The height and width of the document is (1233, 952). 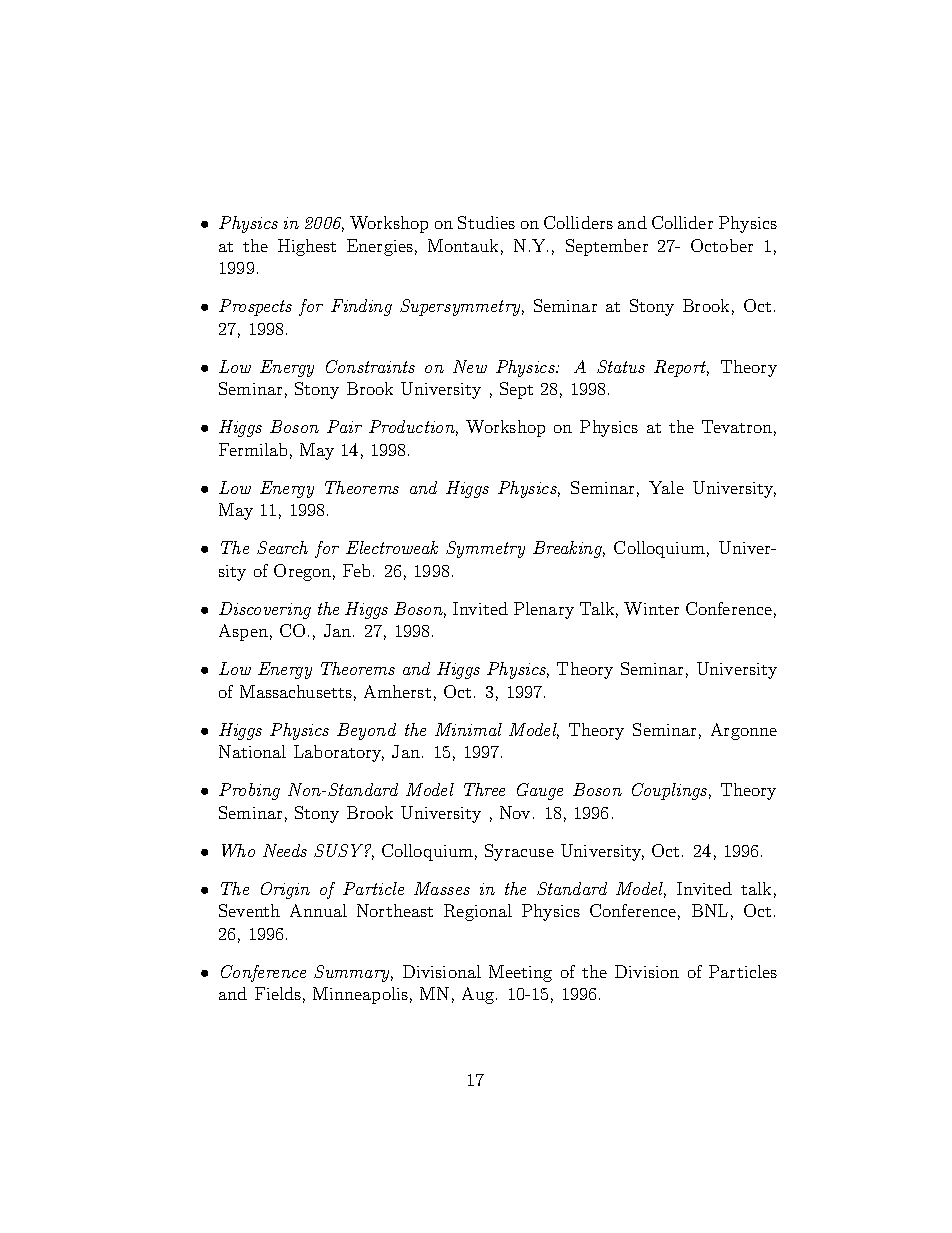 I want to click on Montauk, so click(x=463, y=245).
